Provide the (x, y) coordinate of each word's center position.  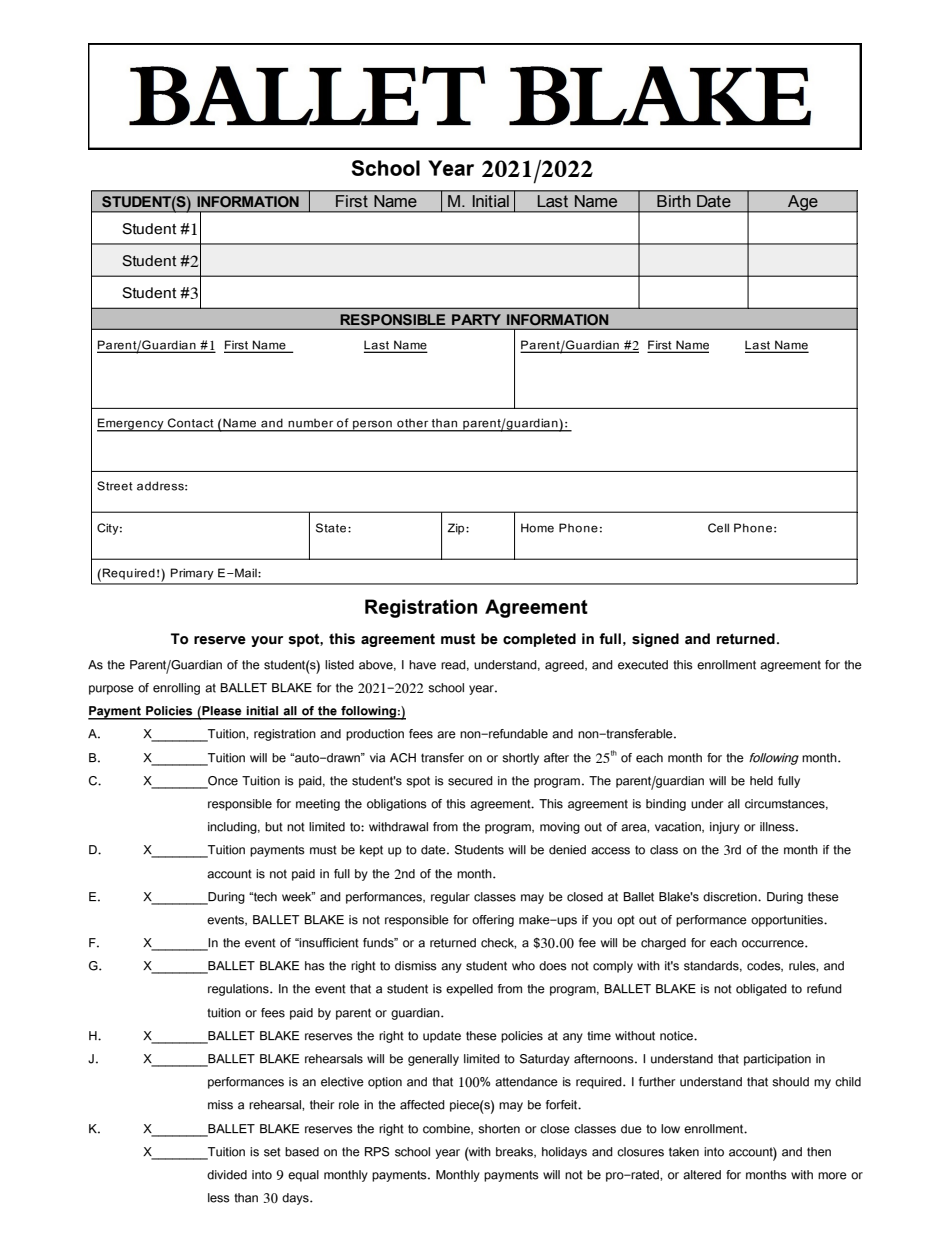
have (422, 665)
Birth (673, 201)
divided (227, 1175)
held (761, 781)
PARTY (476, 319)
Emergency (131, 425)
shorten (499, 1129)
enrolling (176, 689)
